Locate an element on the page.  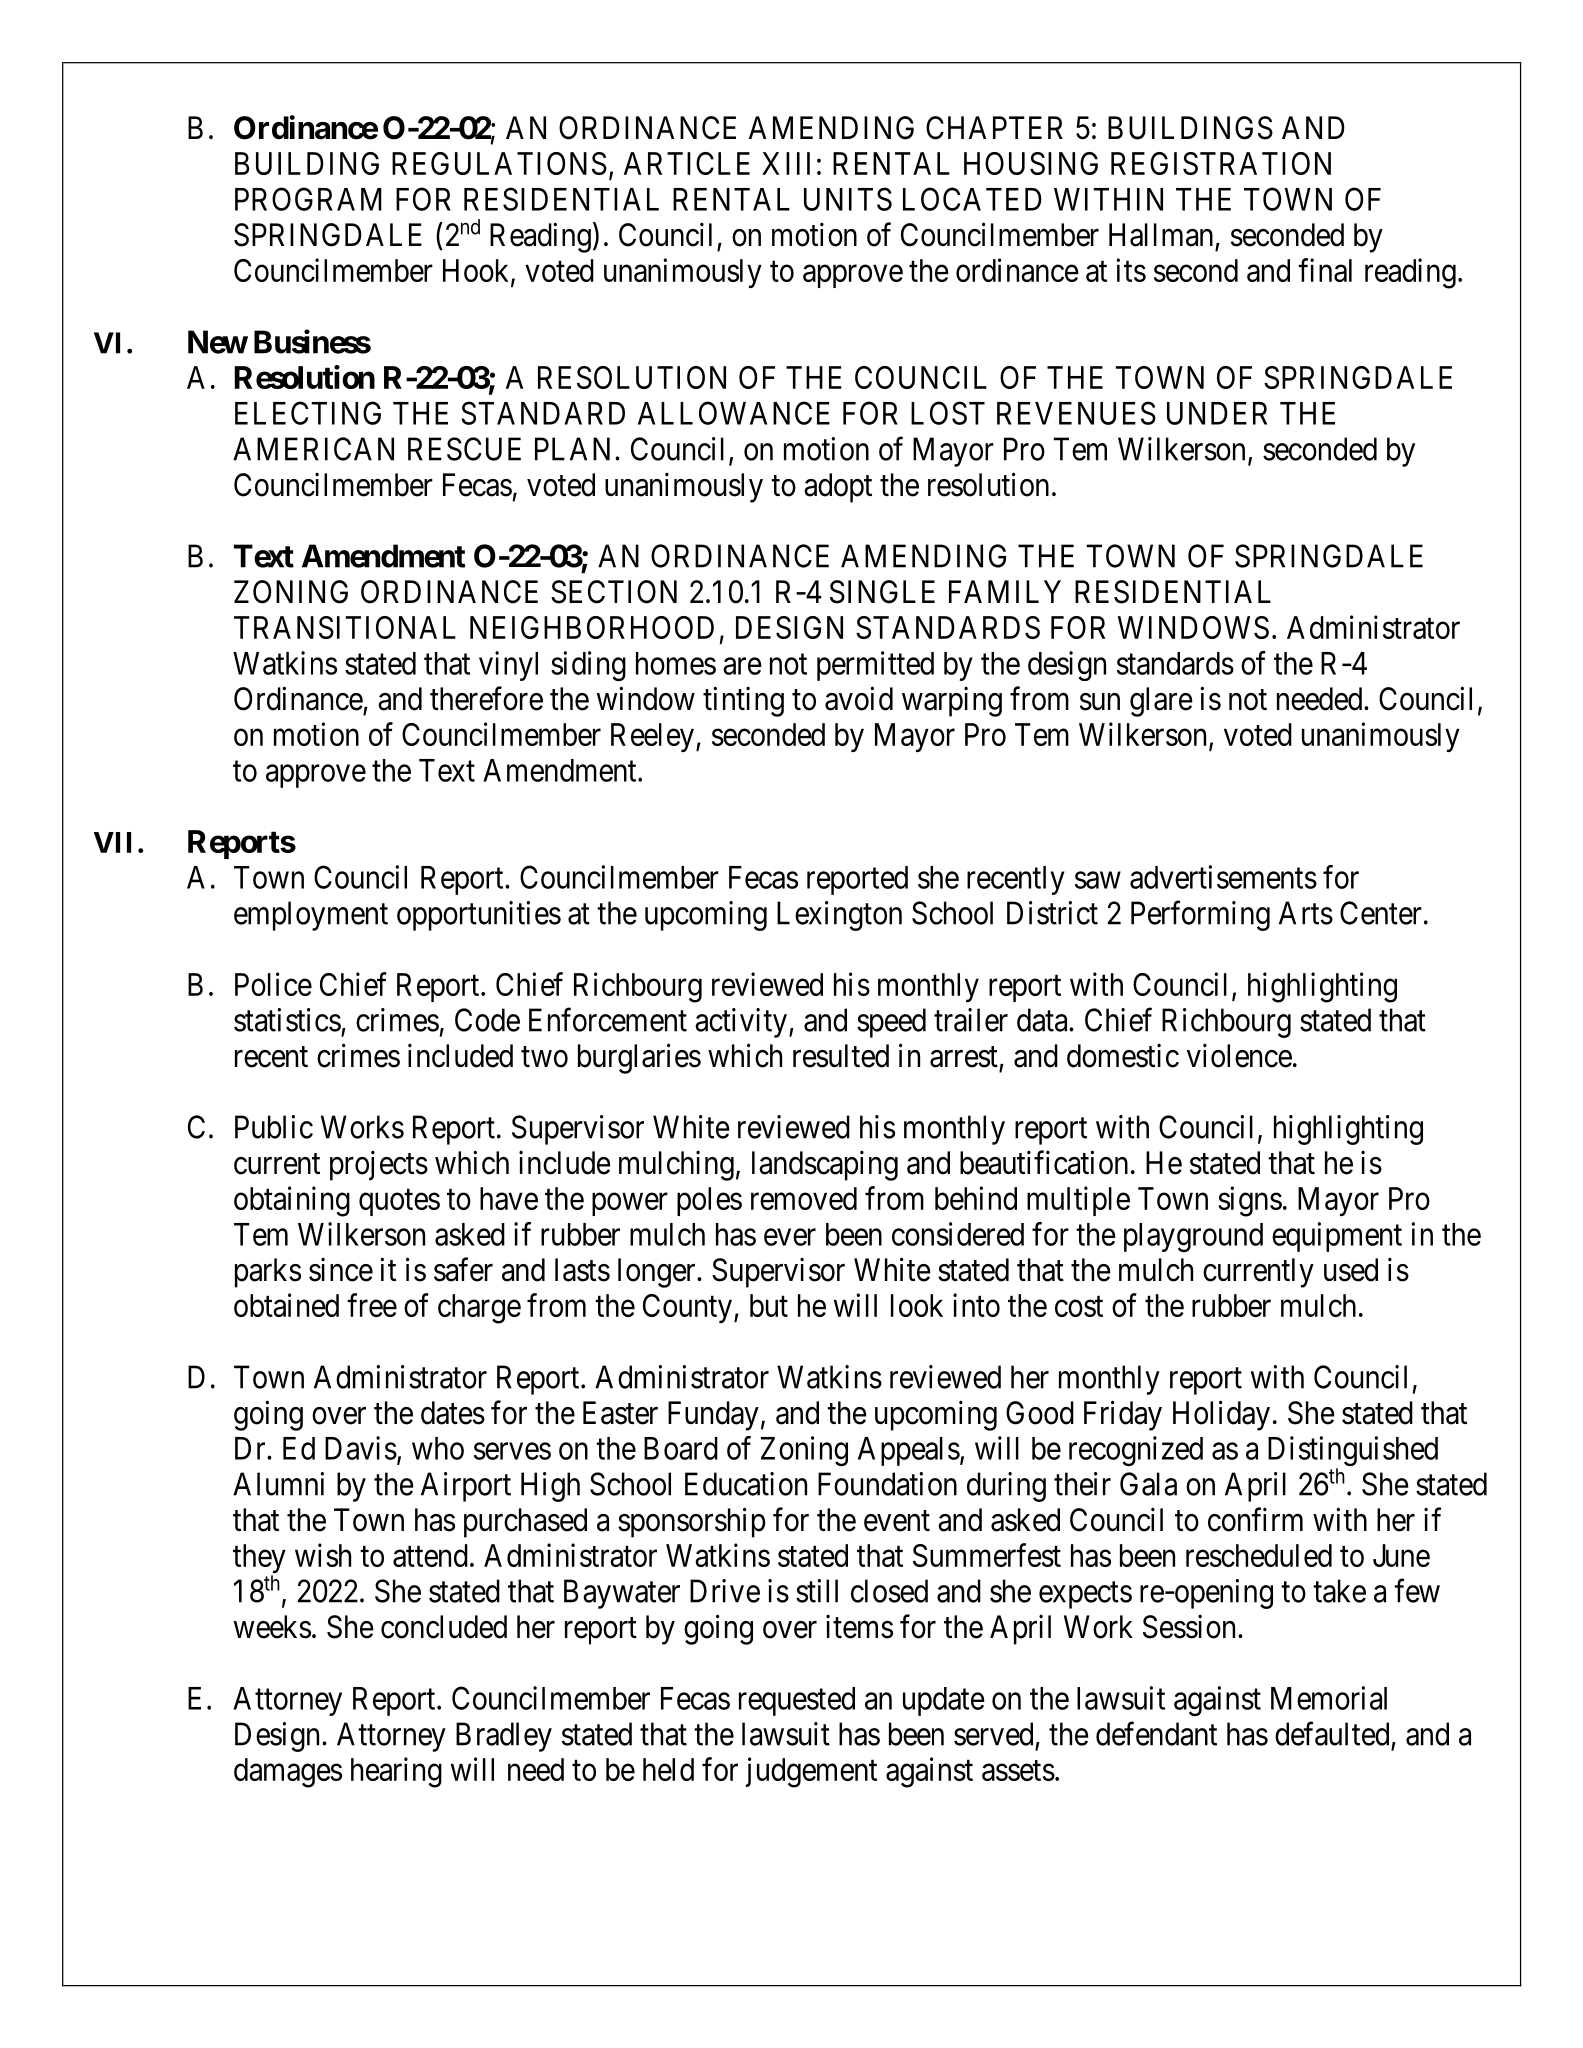
employment is located at coordinates (311, 916).
